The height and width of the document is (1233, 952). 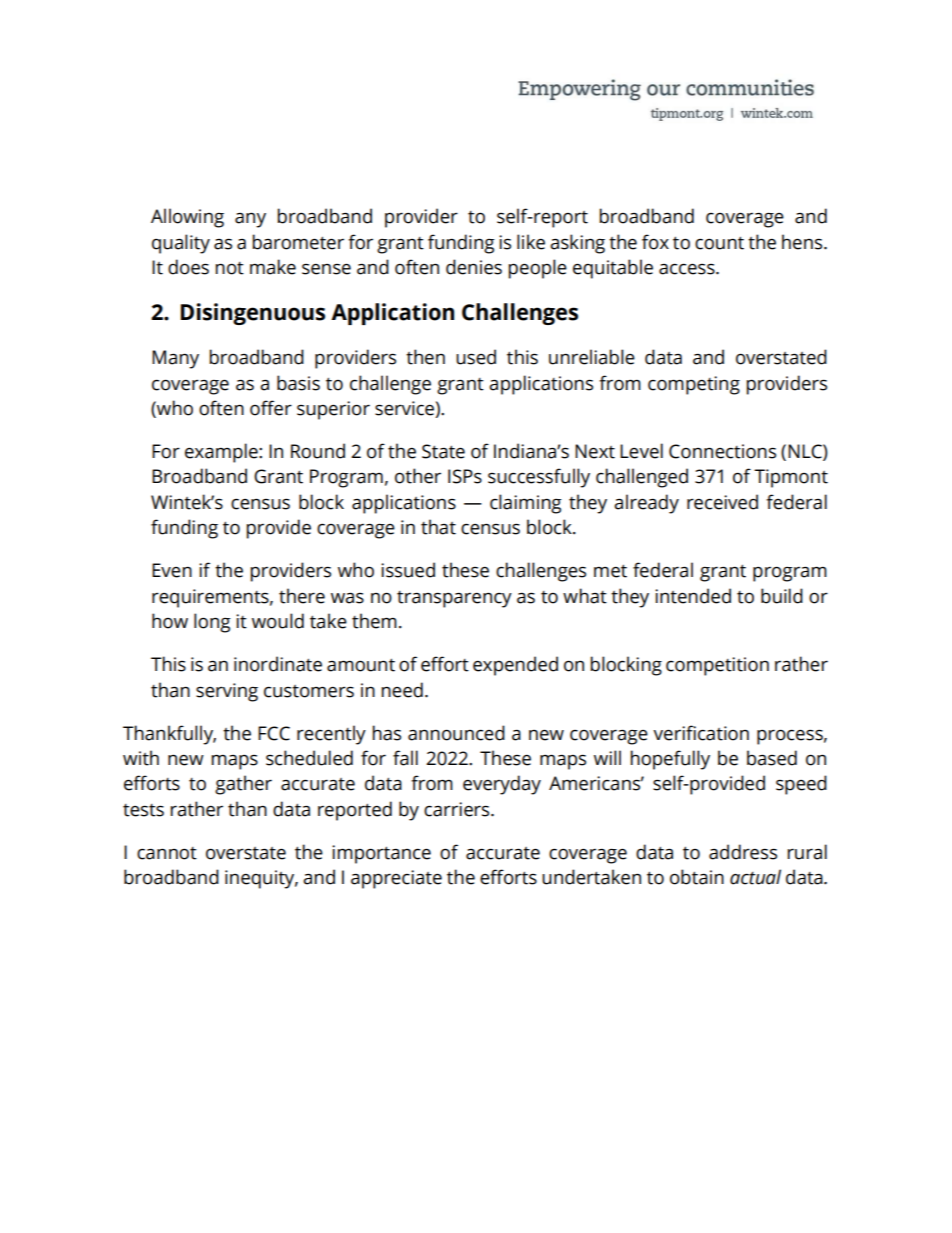 I want to click on long, so click(x=212, y=623).
